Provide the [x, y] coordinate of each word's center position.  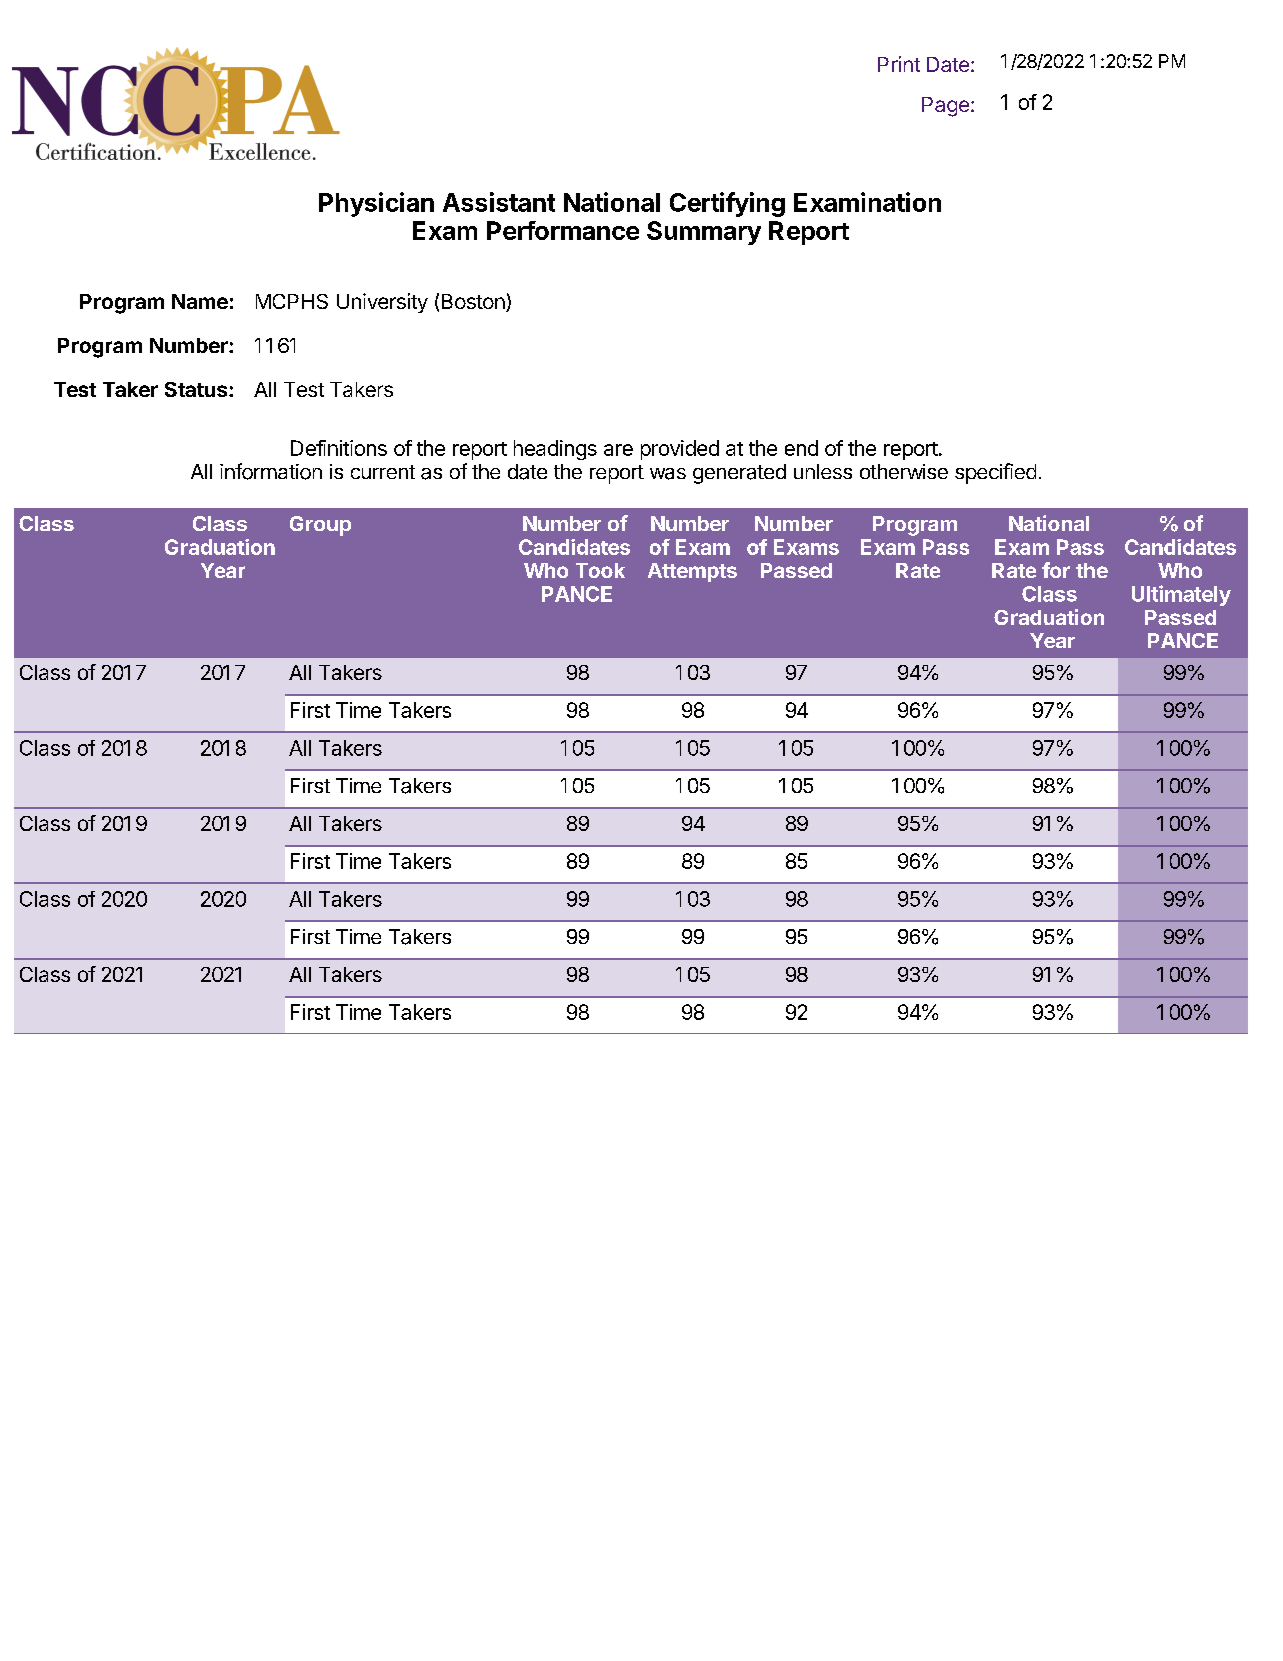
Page [945, 107]
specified [995, 473]
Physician [376, 204]
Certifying [727, 204]
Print [899, 64]
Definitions [339, 448]
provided [680, 450]
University [382, 303]
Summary [704, 233]
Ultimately [1181, 595]
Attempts [692, 572]
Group [320, 526]
